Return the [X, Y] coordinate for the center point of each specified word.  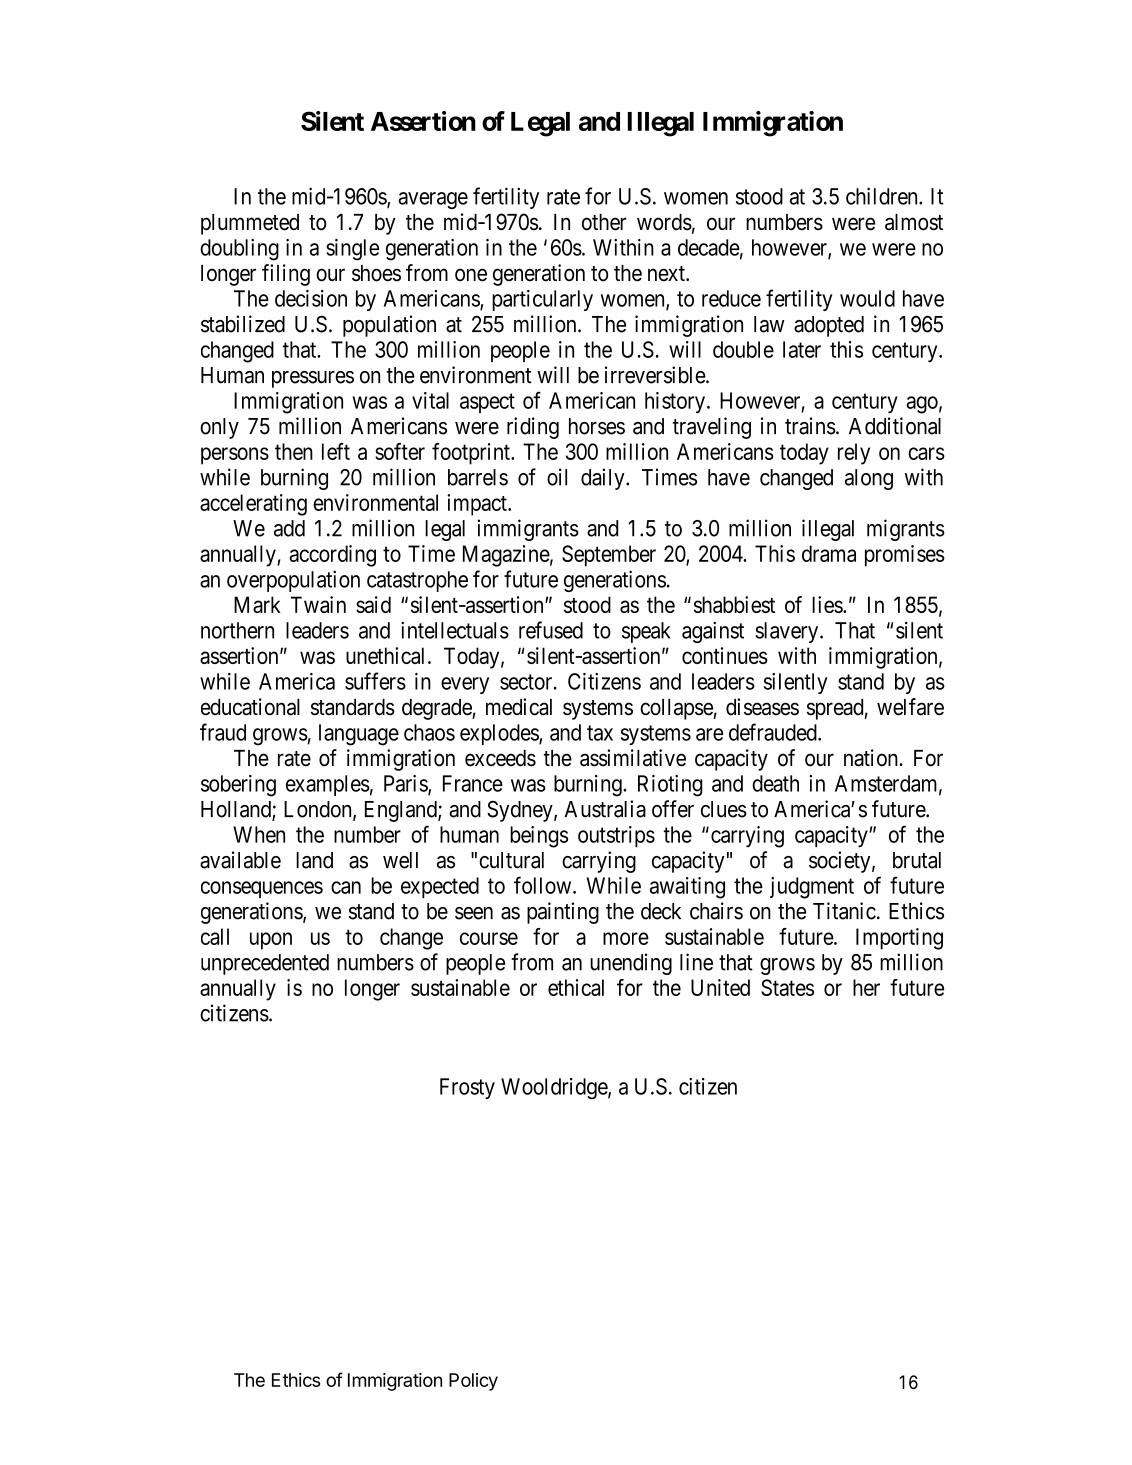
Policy [473, 1382]
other [604, 222]
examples [328, 785]
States [787, 987]
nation [871, 758]
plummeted [250, 224]
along [869, 479]
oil [557, 477]
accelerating [253, 505]
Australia [605, 809]
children [883, 196]
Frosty [467, 1088]
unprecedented [265, 964]
